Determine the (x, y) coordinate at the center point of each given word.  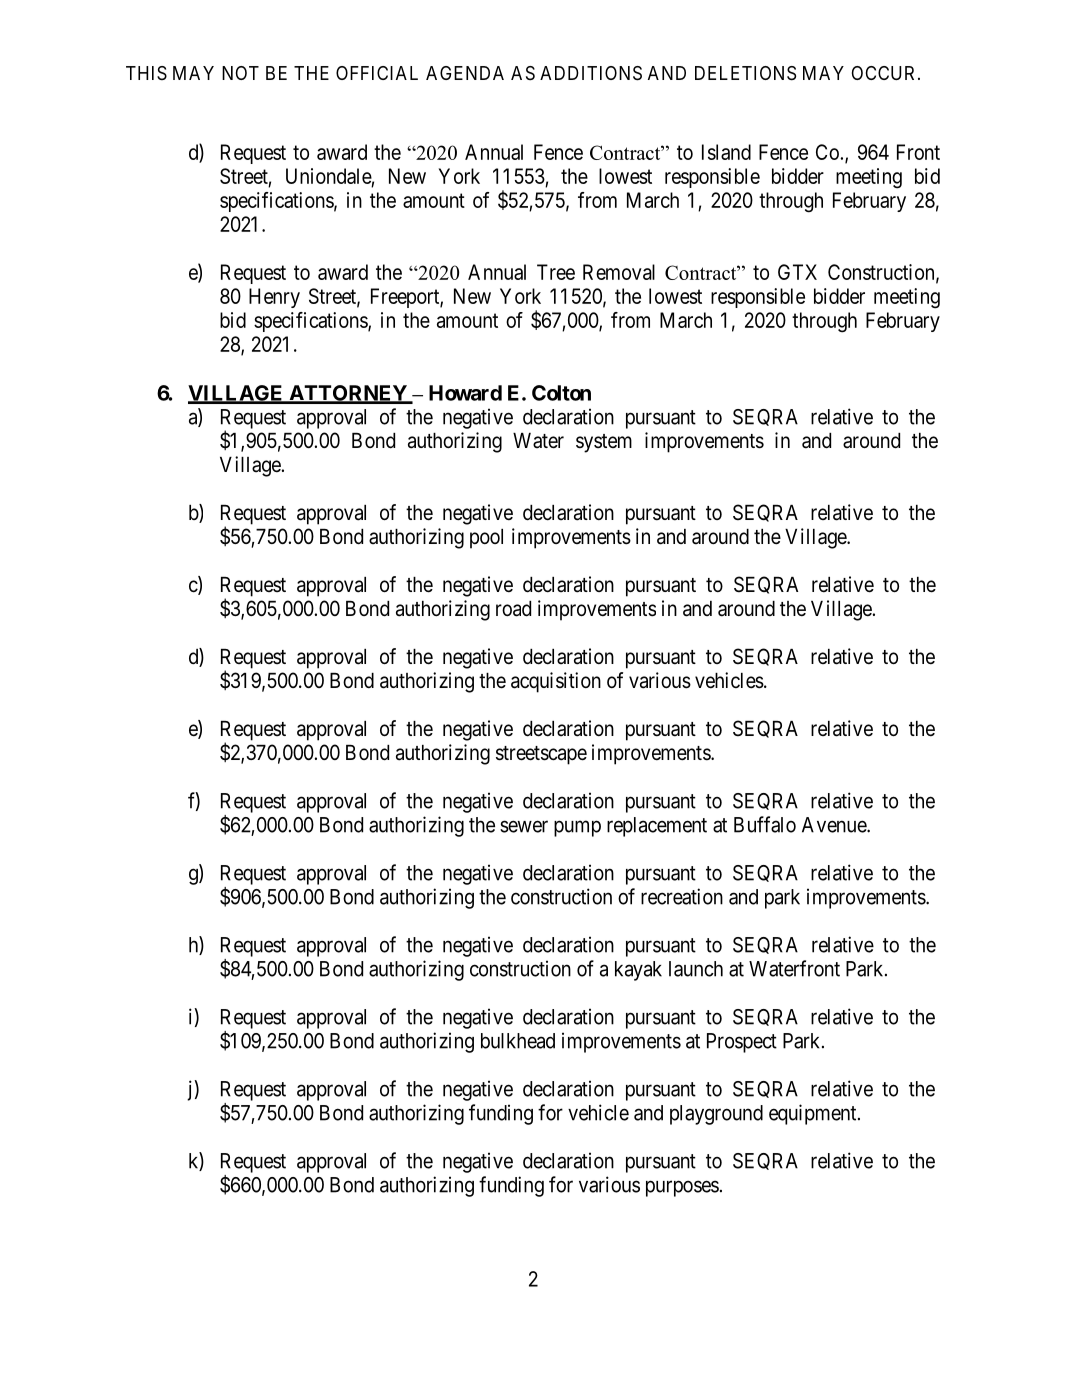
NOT (240, 73)
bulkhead (518, 1041)
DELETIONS (745, 73)
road (513, 609)
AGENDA (465, 73)
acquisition (556, 682)
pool (486, 539)
